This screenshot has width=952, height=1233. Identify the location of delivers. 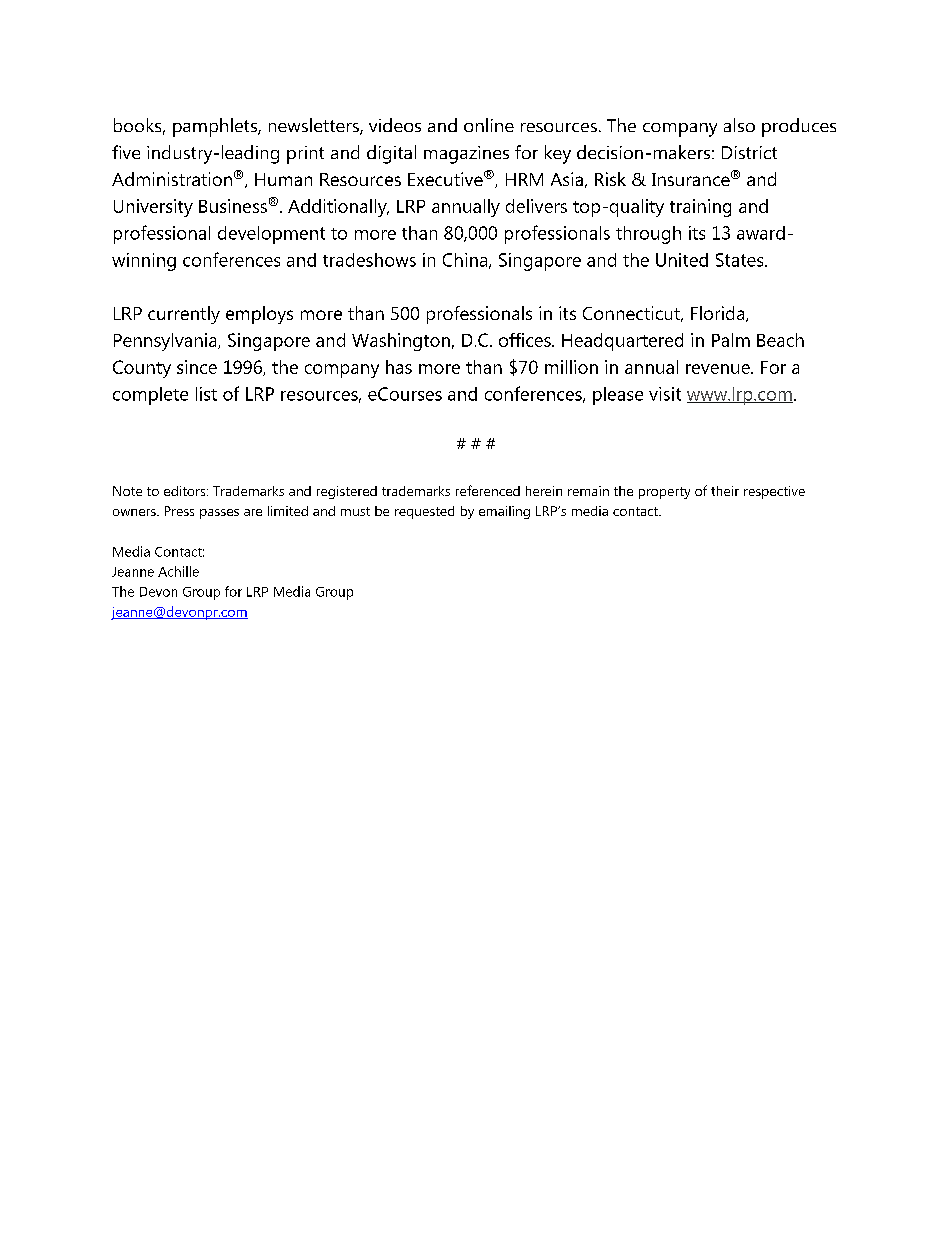
(536, 206).
